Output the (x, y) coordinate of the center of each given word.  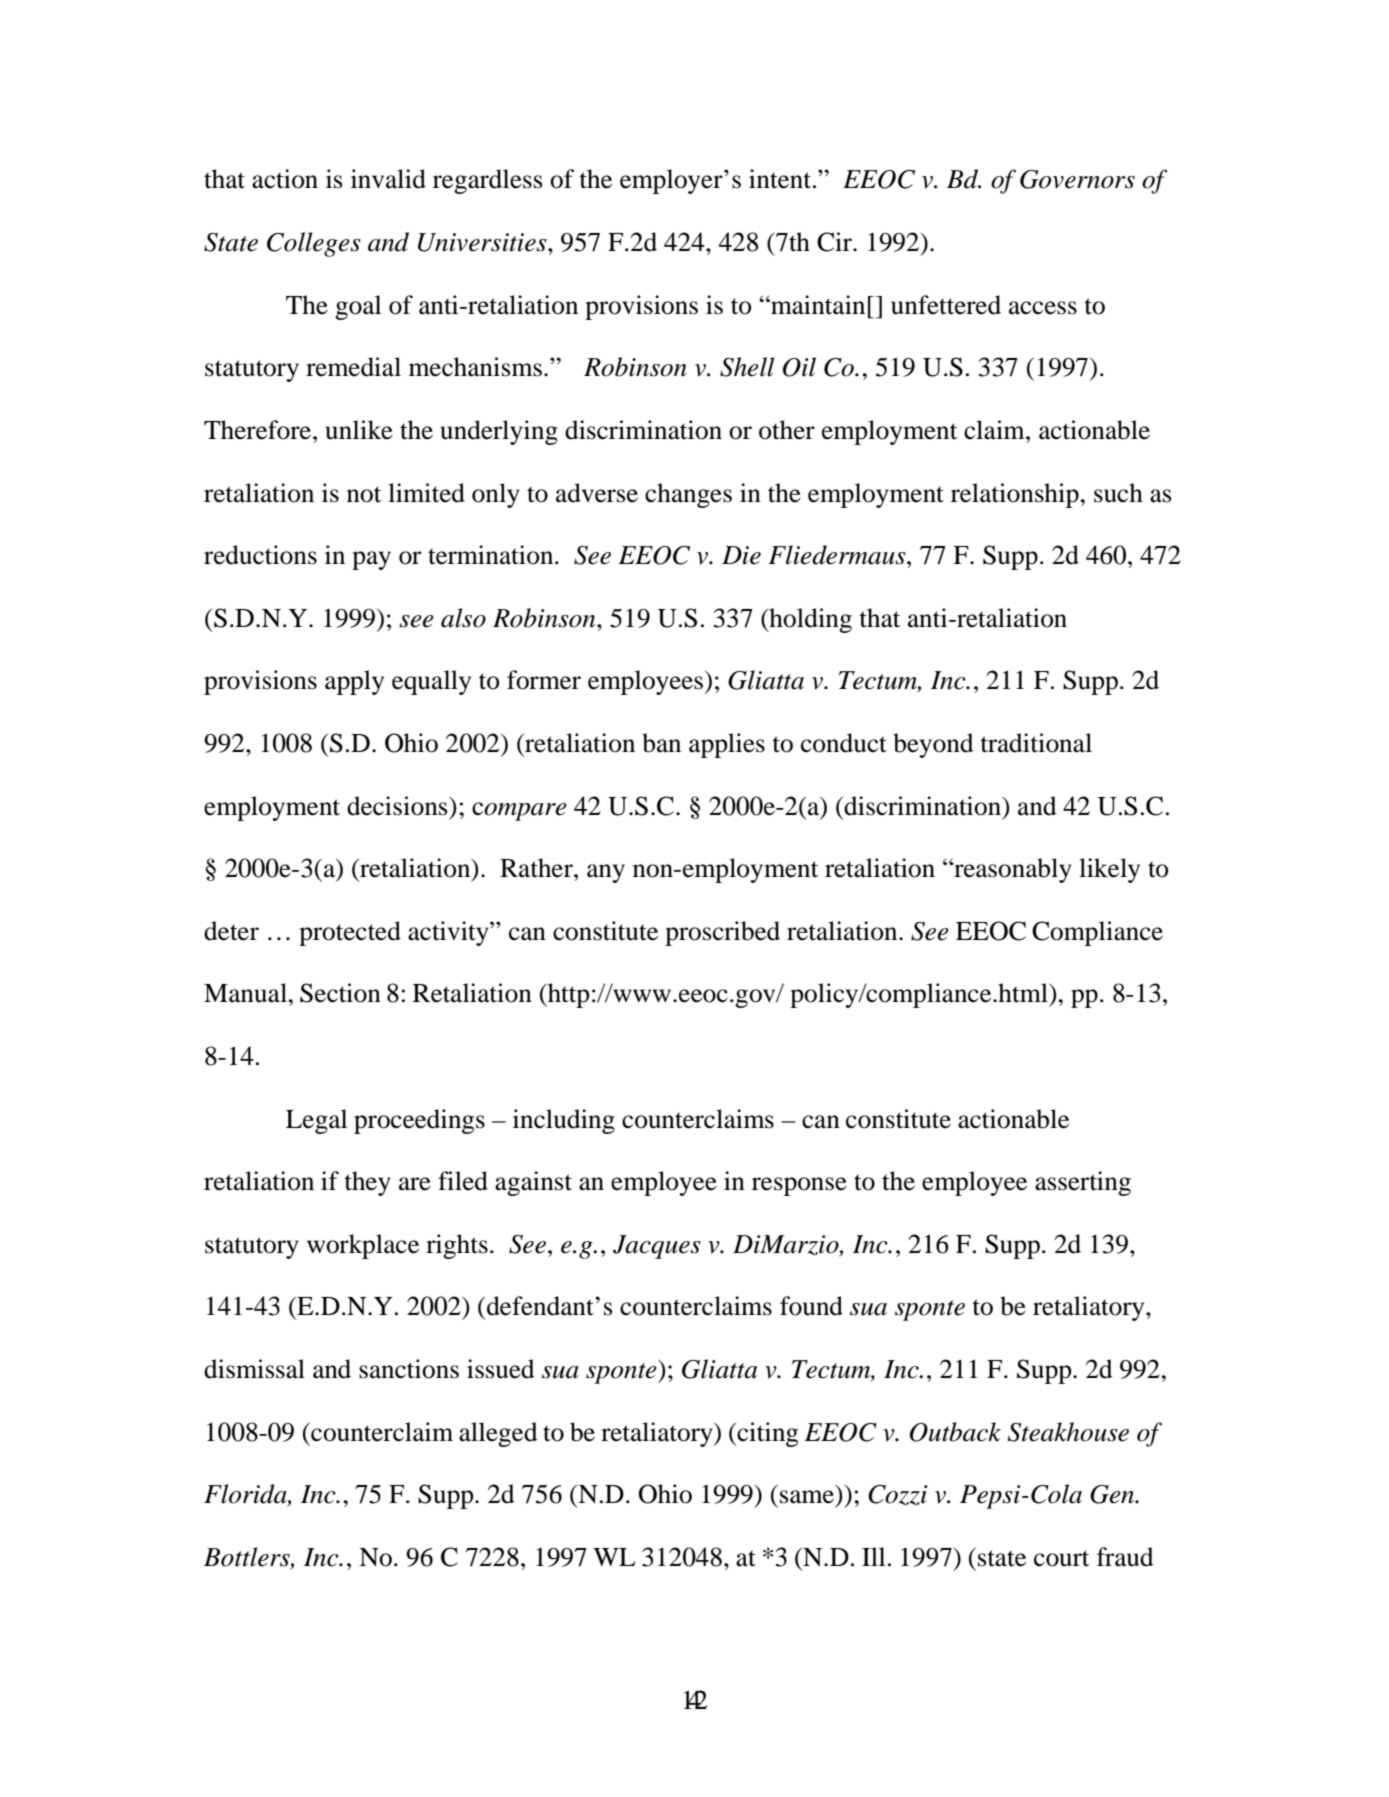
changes (688, 495)
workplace (363, 1246)
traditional (1036, 743)
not (364, 494)
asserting (1083, 1183)
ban (661, 743)
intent (780, 179)
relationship (1016, 495)
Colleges (314, 244)
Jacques (657, 1247)
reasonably (1012, 870)
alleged (498, 1434)
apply (354, 682)
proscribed (722, 933)
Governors (1077, 179)
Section (340, 993)
